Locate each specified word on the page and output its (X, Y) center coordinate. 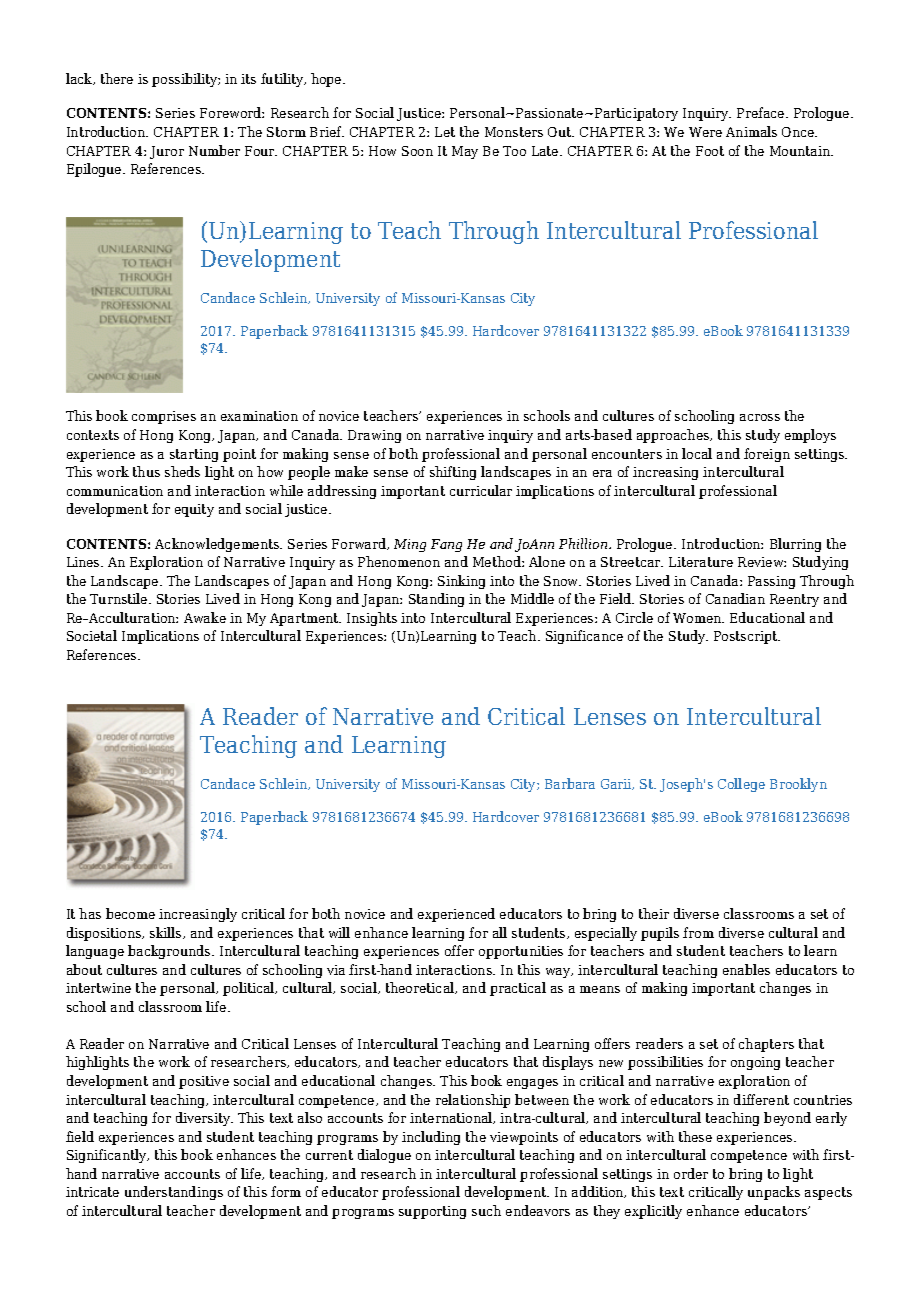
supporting (432, 1212)
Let (445, 132)
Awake (205, 617)
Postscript (747, 637)
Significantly (108, 1156)
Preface (762, 112)
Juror (167, 152)
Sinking (461, 582)
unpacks (774, 1193)
